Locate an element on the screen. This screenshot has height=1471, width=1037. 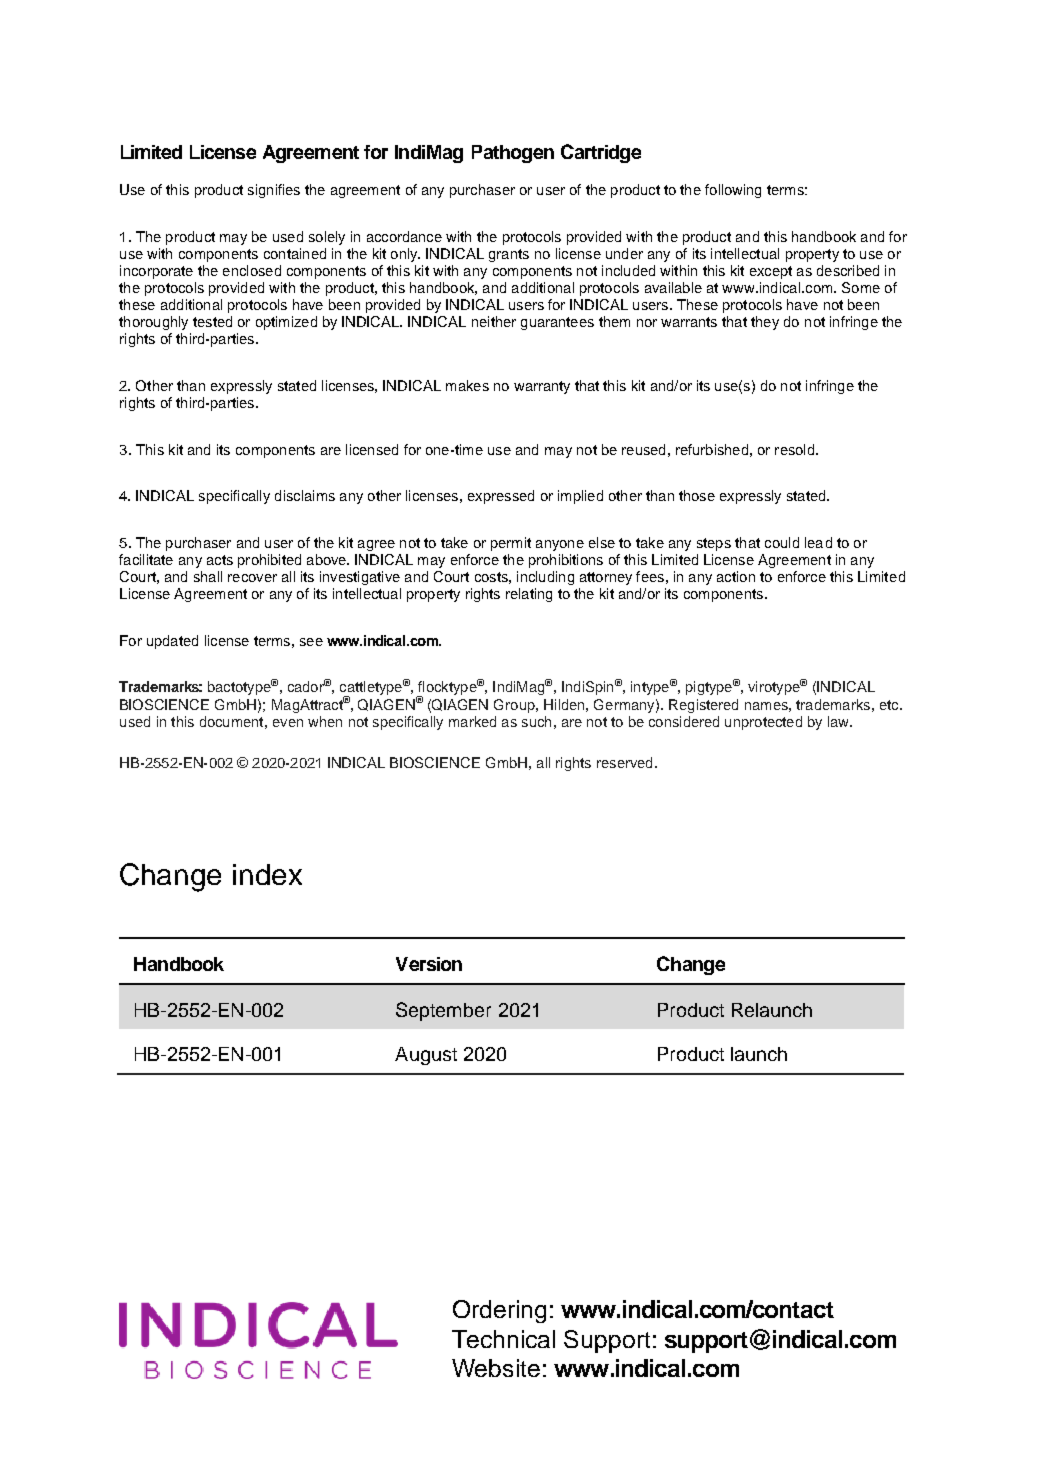
Pathogen is located at coordinates (513, 154).
